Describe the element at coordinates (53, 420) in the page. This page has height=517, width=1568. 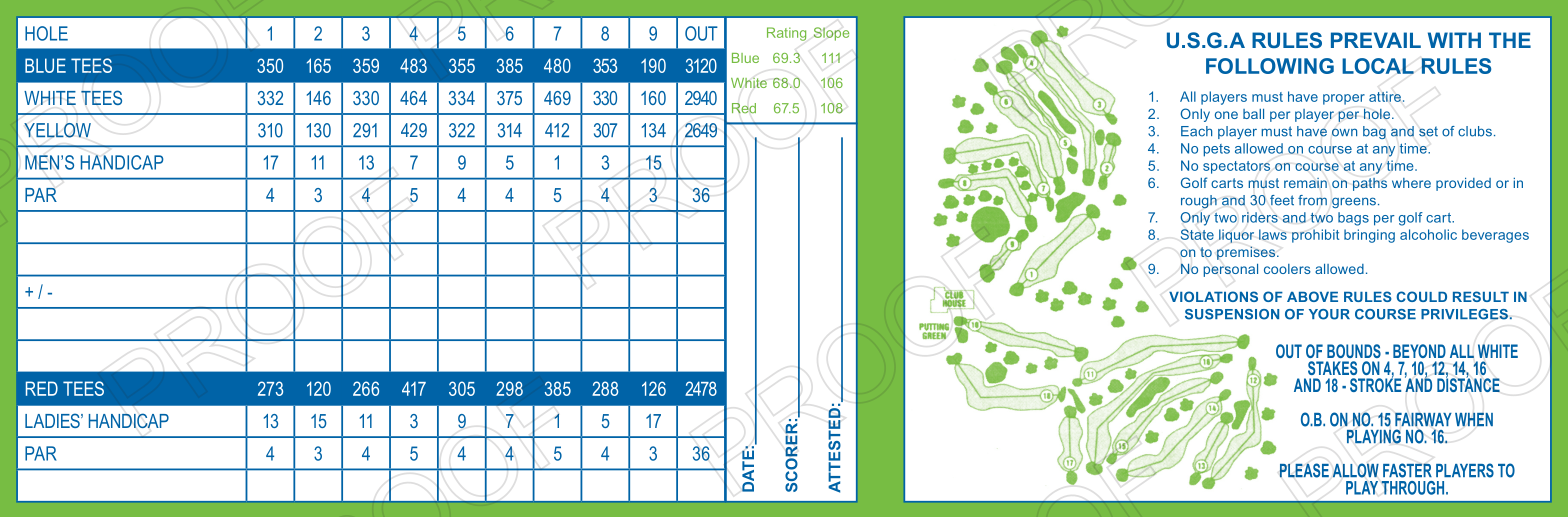
I see `LADIES` at that location.
